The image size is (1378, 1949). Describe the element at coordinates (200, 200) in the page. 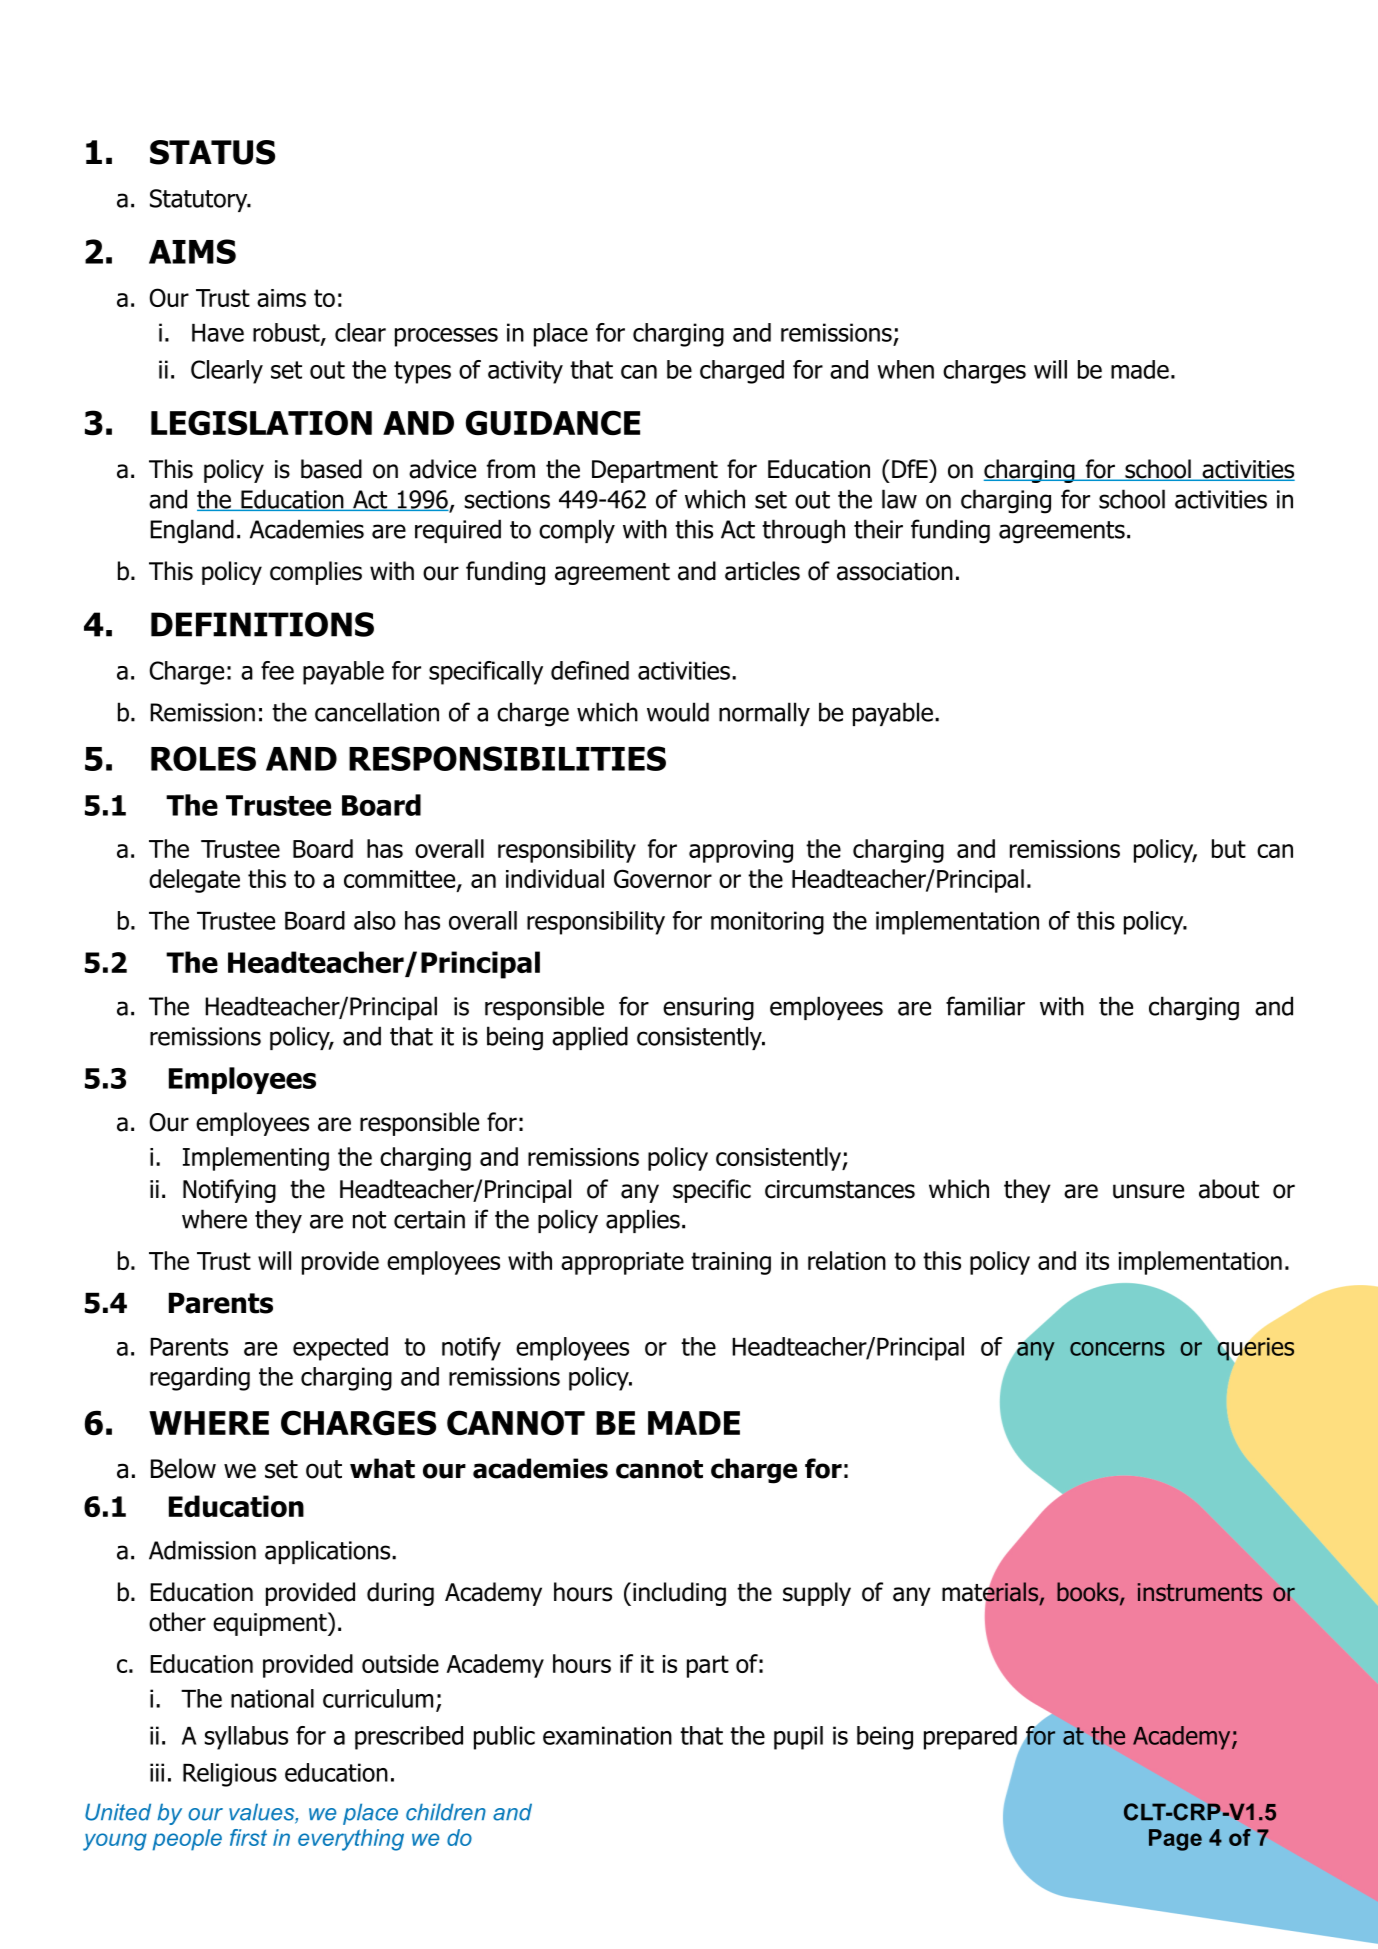

I see `Statutory` at that location.
